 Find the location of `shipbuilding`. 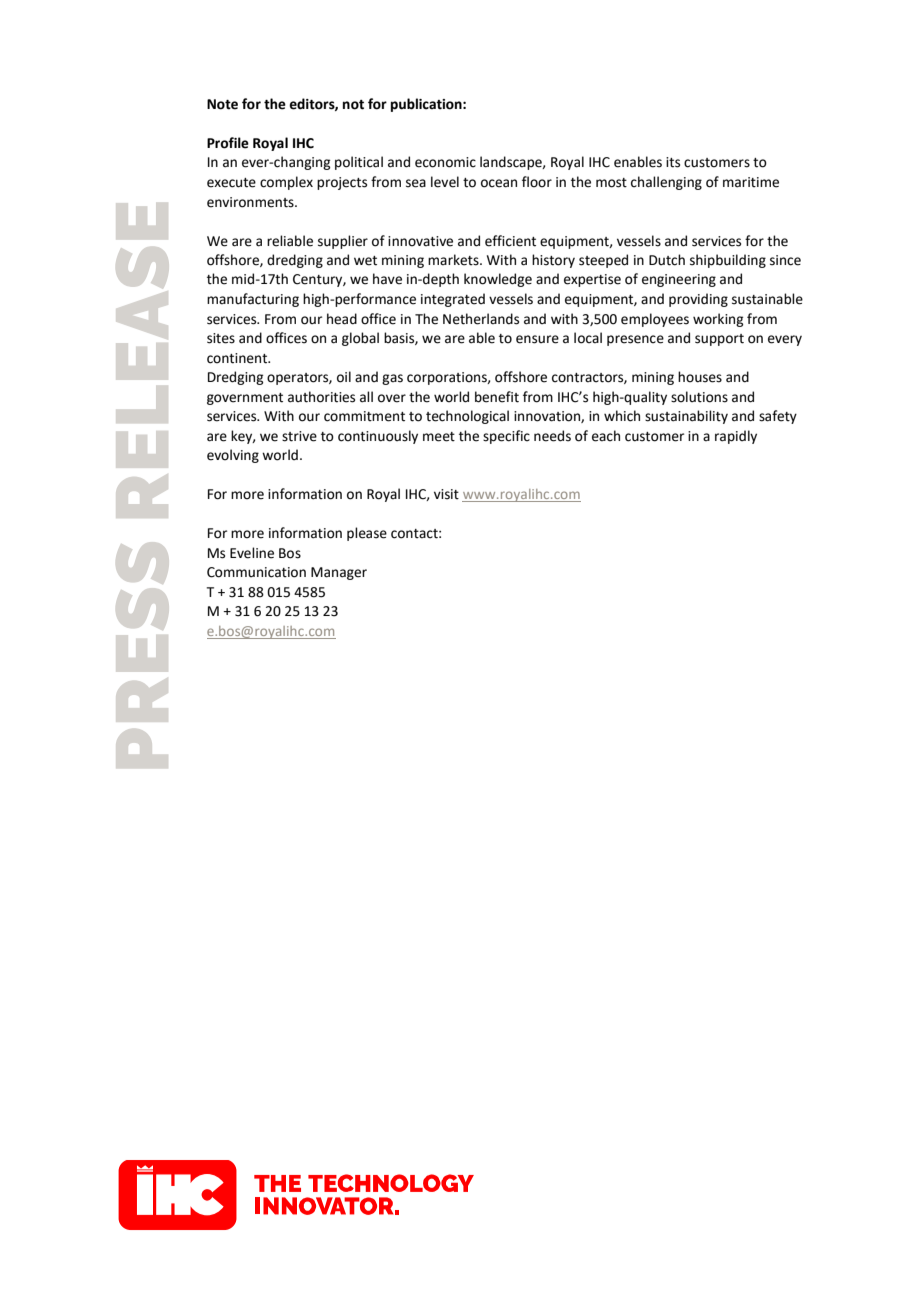

shipbuilding is located at coordinates (728, 261).
